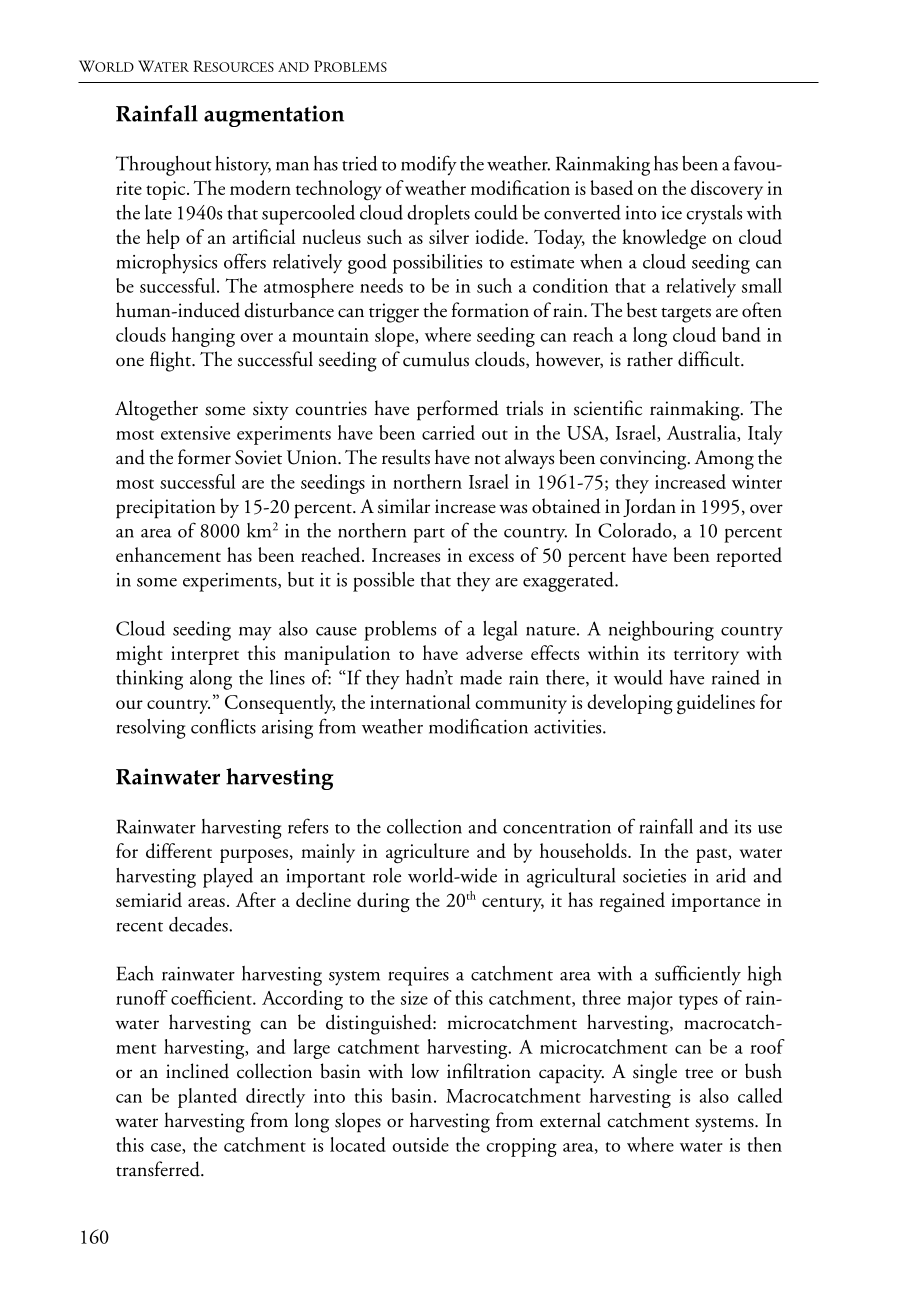 Image resolution: width=924 pixels, height=1314 pixels. Describe the element at coordinates (654, 876) in the screenshot. I see `societies` at that location.
